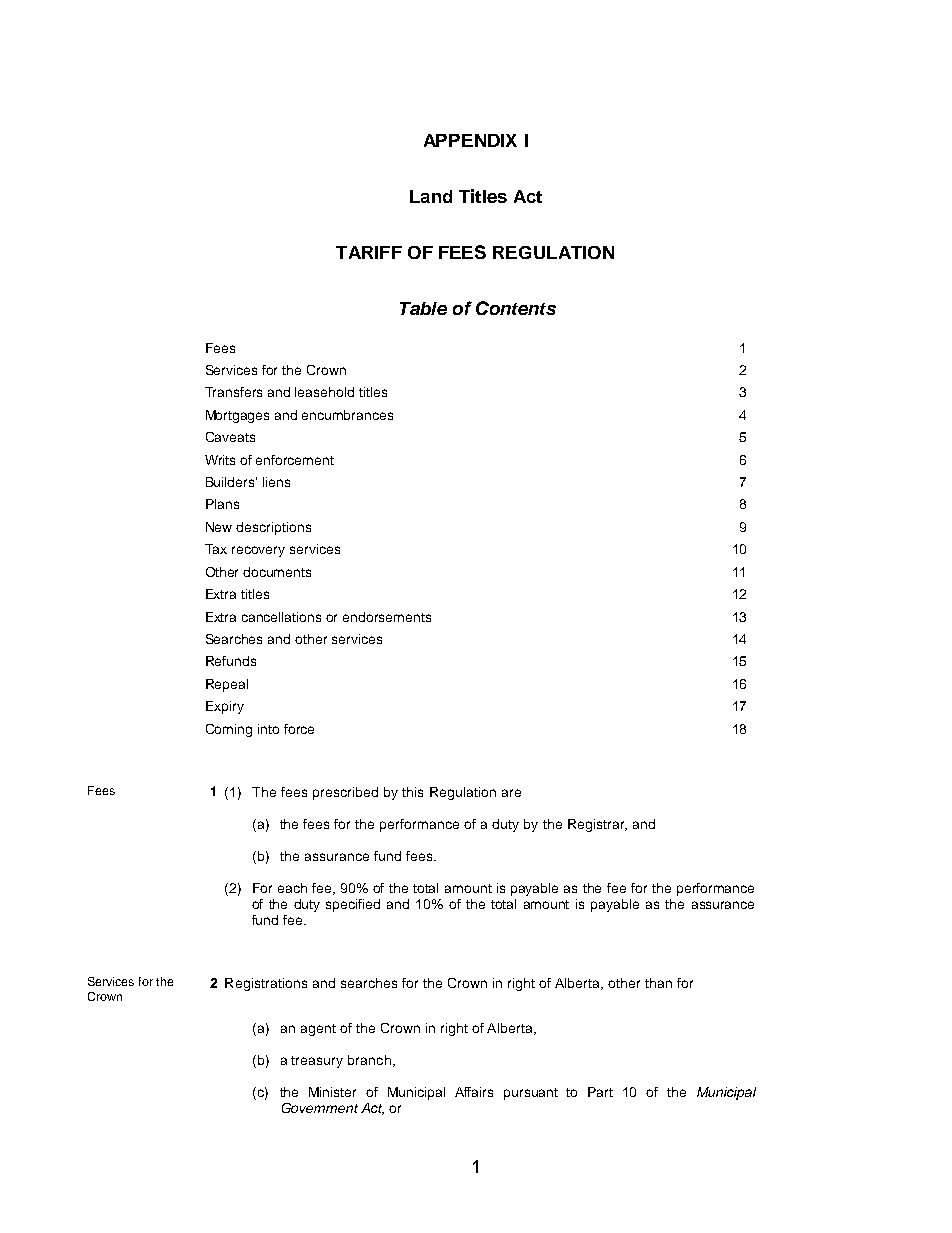  What do you see at coordinates (292, 888) in the screenshot?
I see `each` at bounding box center [292, 888].
